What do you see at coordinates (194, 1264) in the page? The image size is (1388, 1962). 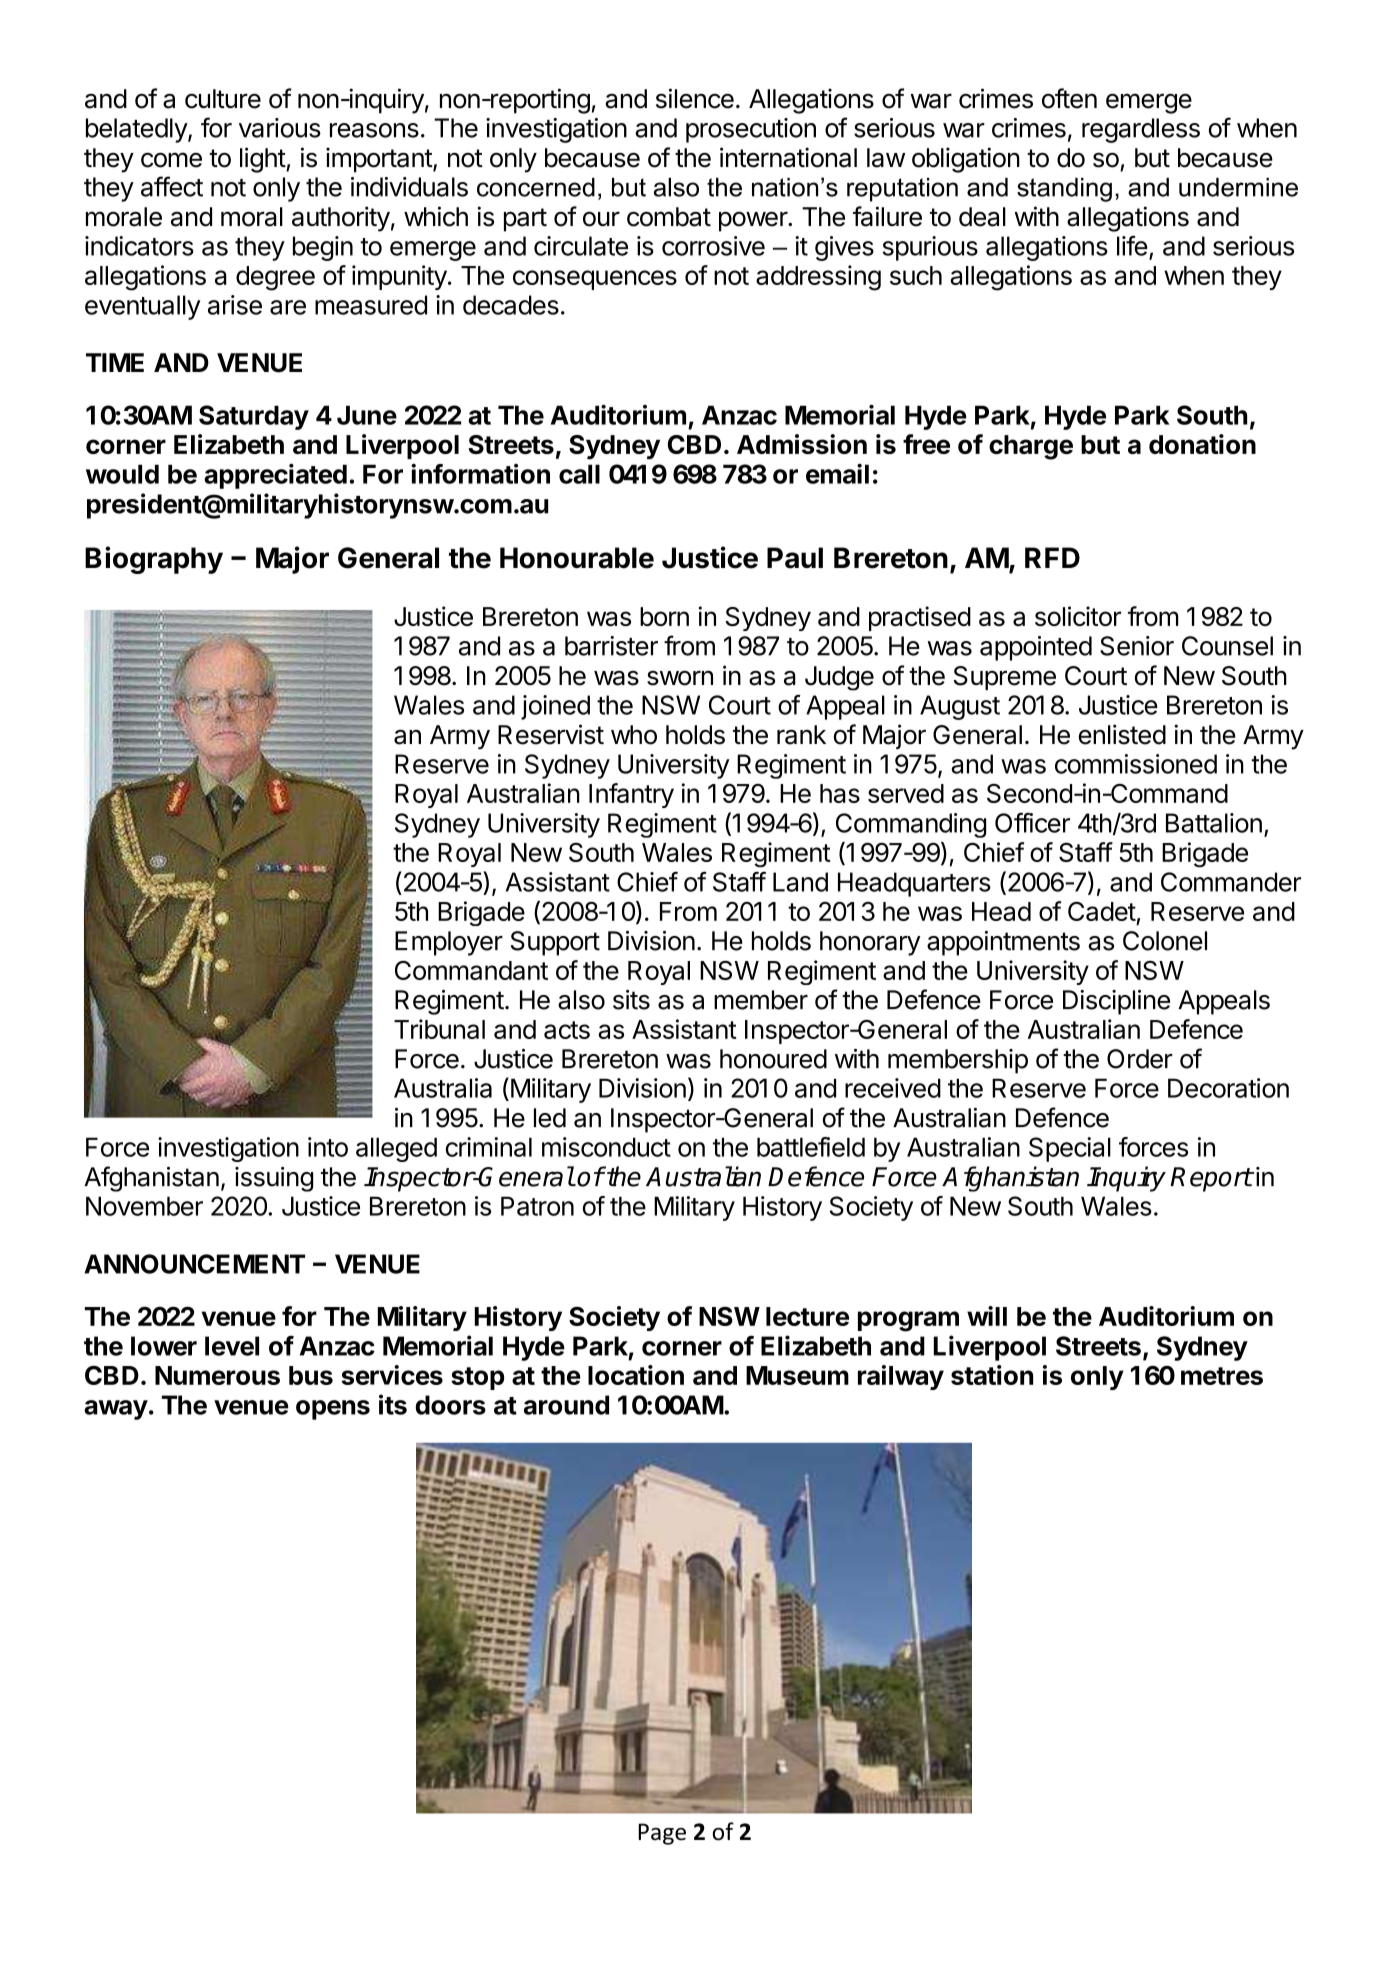 I see `ANNOUNCEMENT` at bounding box center [194, 1264].
